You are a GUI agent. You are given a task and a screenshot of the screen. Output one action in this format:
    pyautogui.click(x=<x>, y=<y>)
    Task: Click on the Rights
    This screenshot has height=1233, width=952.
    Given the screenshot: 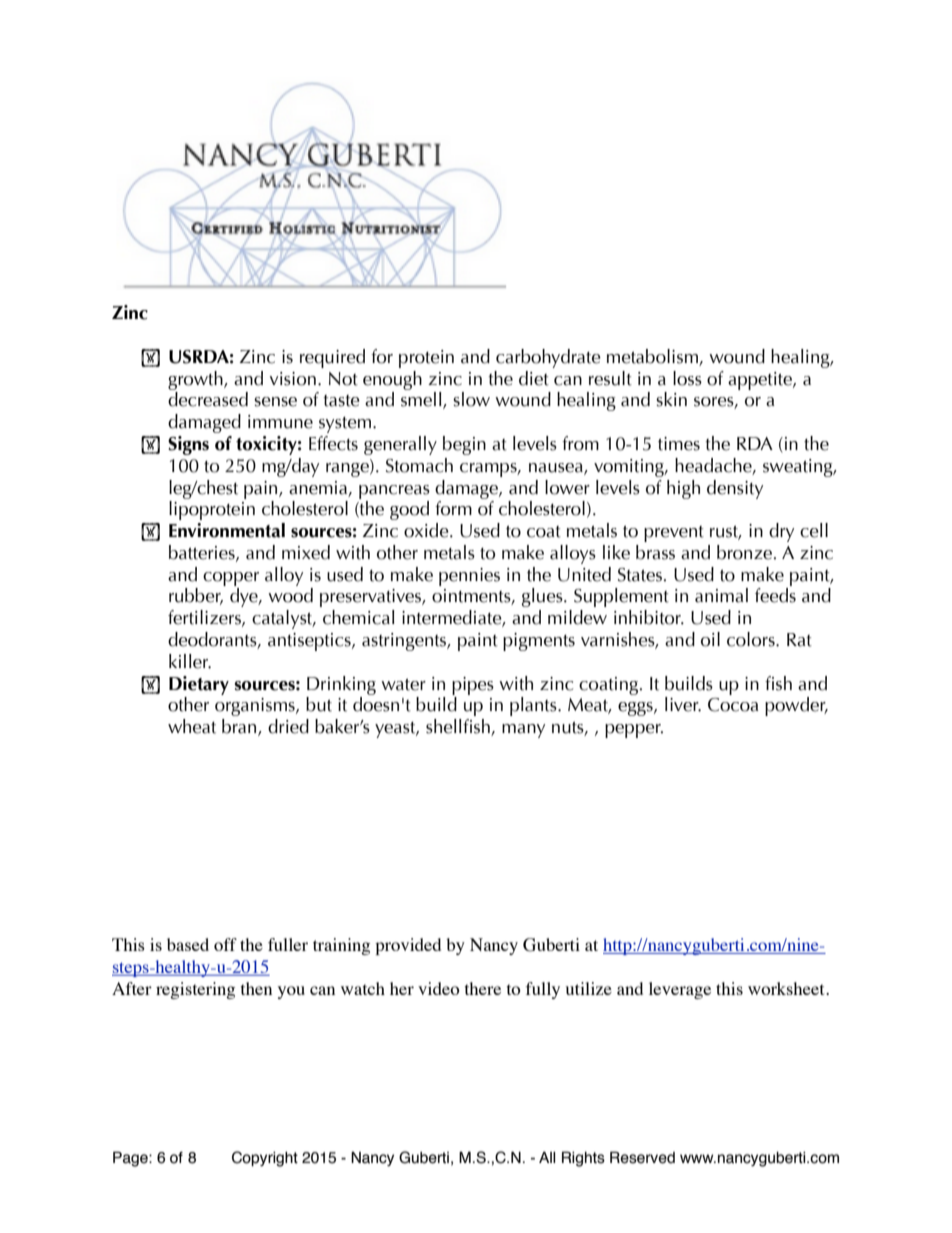 What is the action you would take?
    pyautogui.click(x=583, y=1159)
